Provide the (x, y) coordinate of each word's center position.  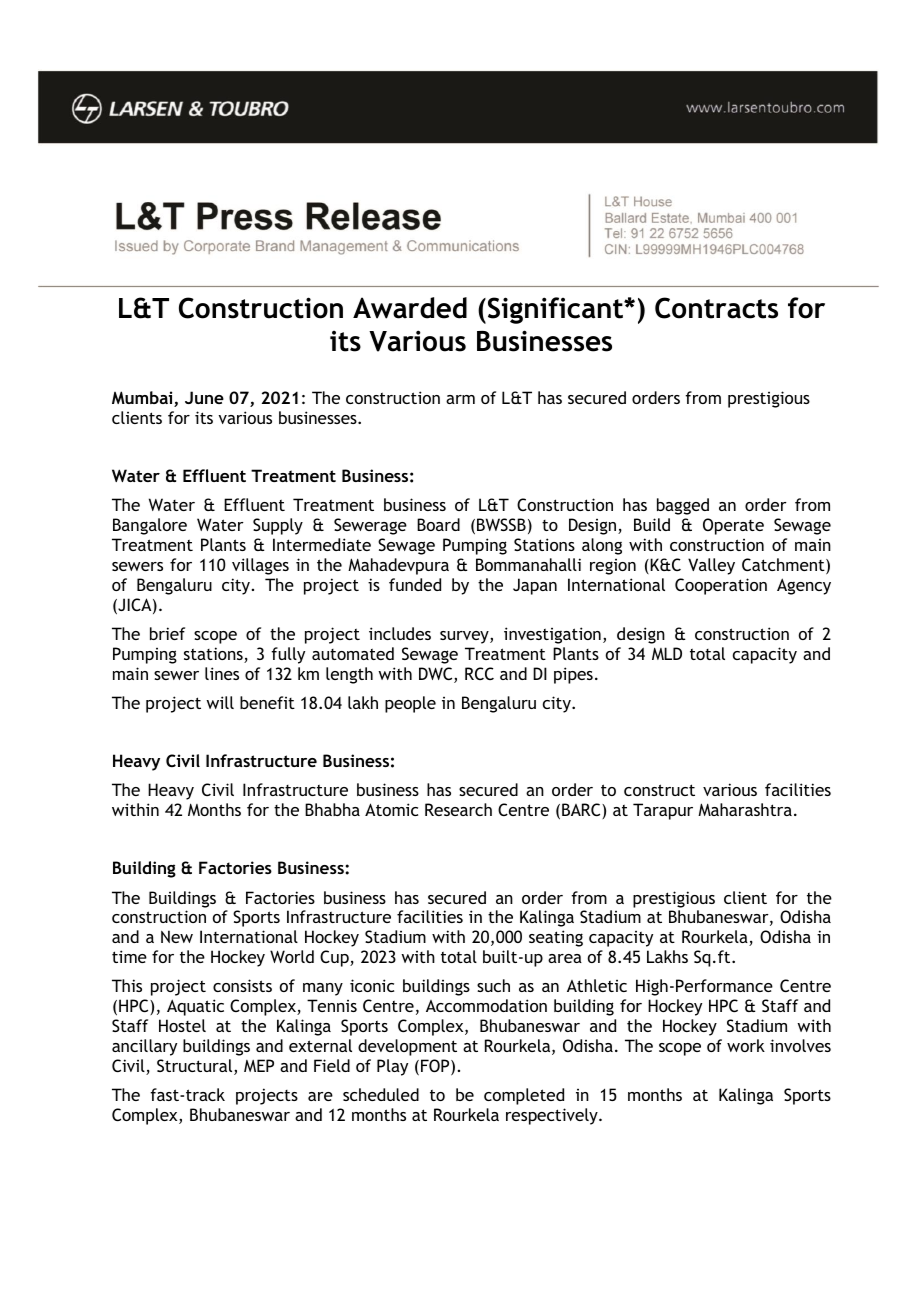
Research (458, 809)
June (204, 397)
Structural (196, 1067)
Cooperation (721, 586)
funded (415, 584)
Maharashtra (745, 809)
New (177, 936)
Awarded (410, 308)
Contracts (716, 308)
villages (260, 566)
